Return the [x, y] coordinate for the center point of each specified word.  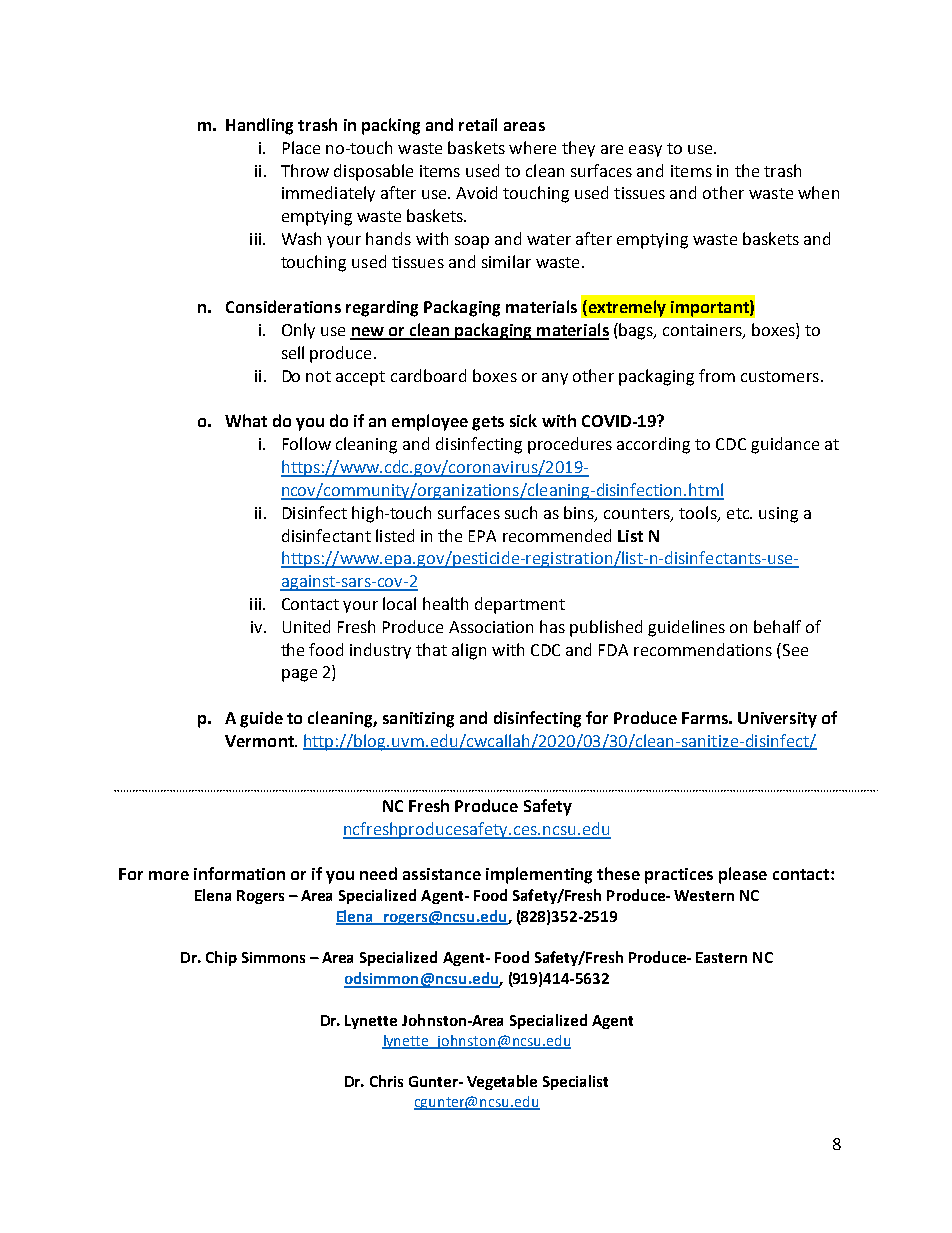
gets [488, 423]
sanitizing [418, 720]
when [818, 192]
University [777, 720]
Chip [221, 958]
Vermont [260, 741]
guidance [785, 445]
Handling [259, 126]
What [246, 420]
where [532, 147]
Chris [386, 1081]
